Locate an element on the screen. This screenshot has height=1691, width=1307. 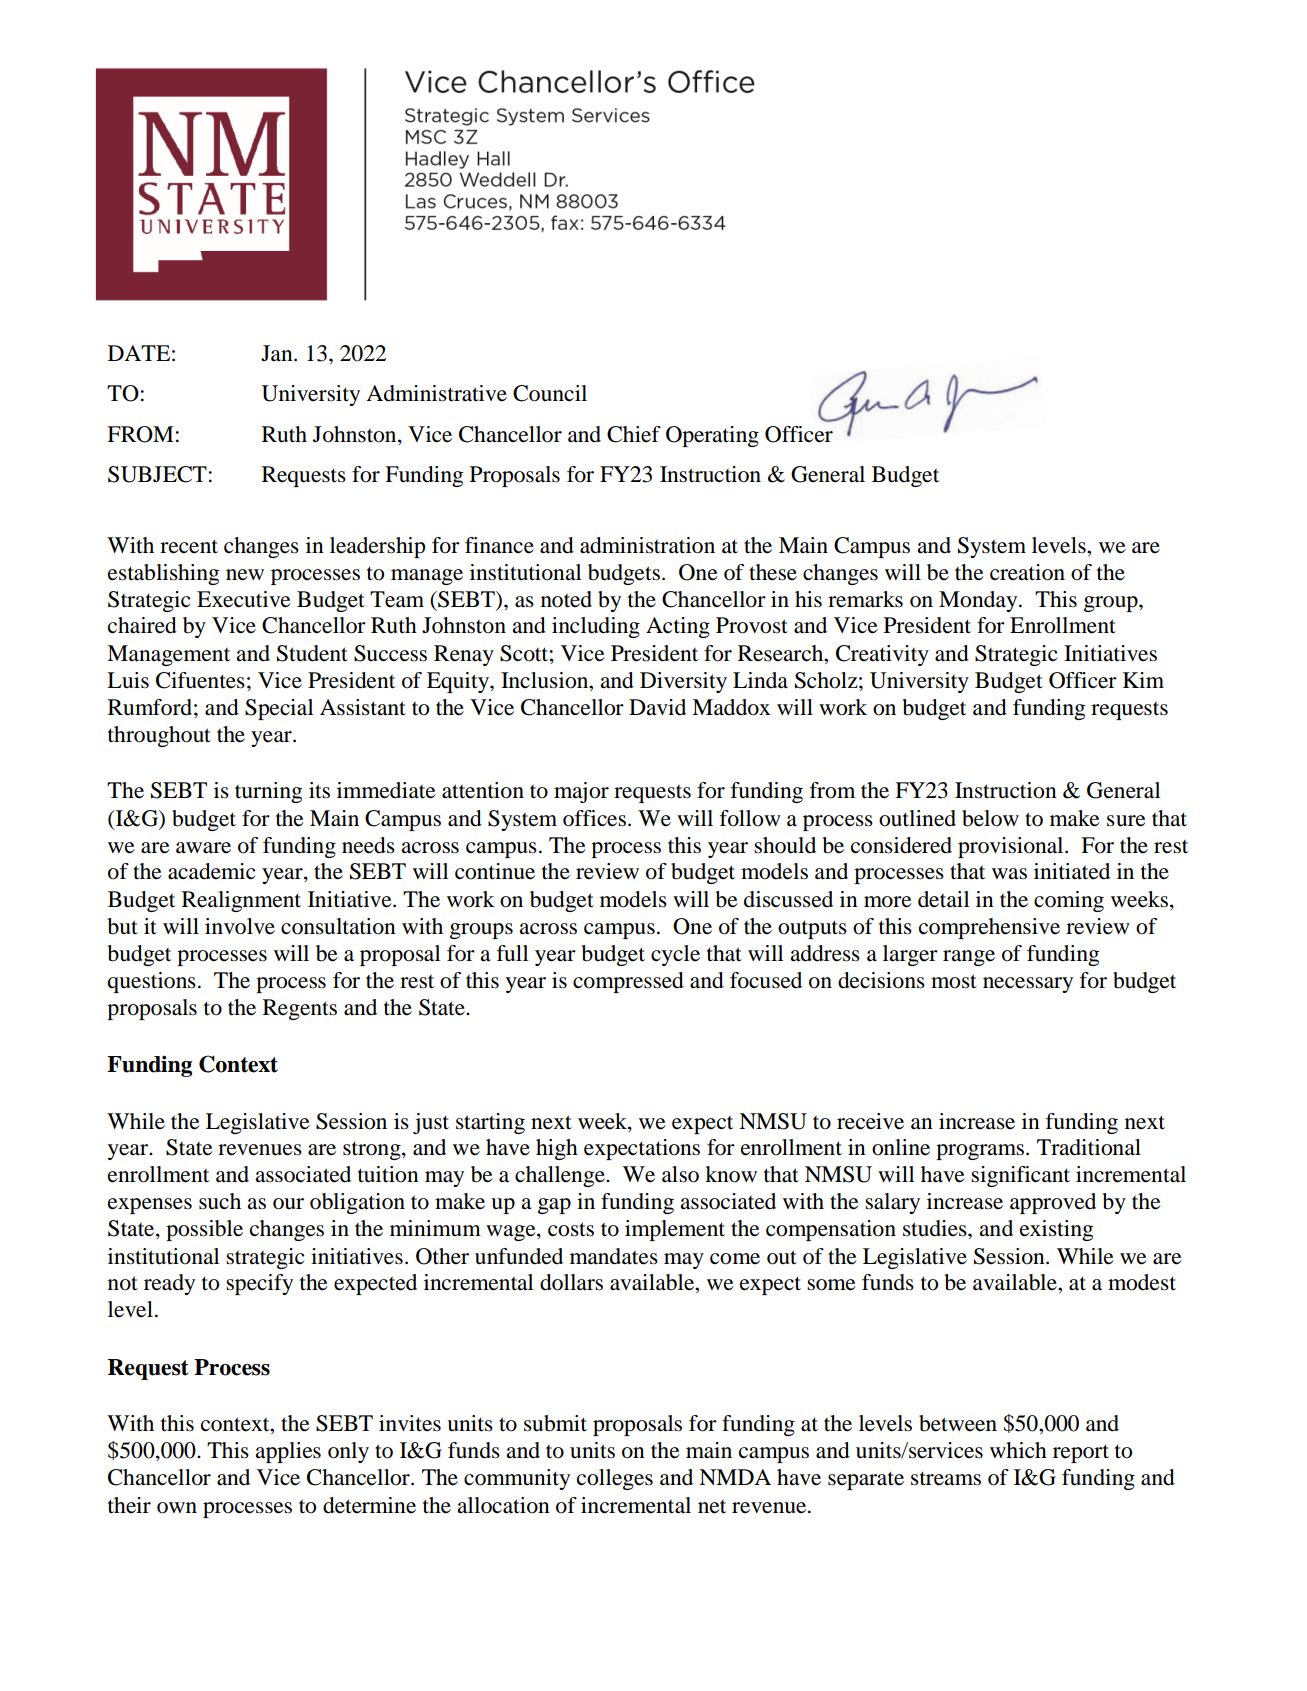
cycle is located at coordinates (675, 955).
